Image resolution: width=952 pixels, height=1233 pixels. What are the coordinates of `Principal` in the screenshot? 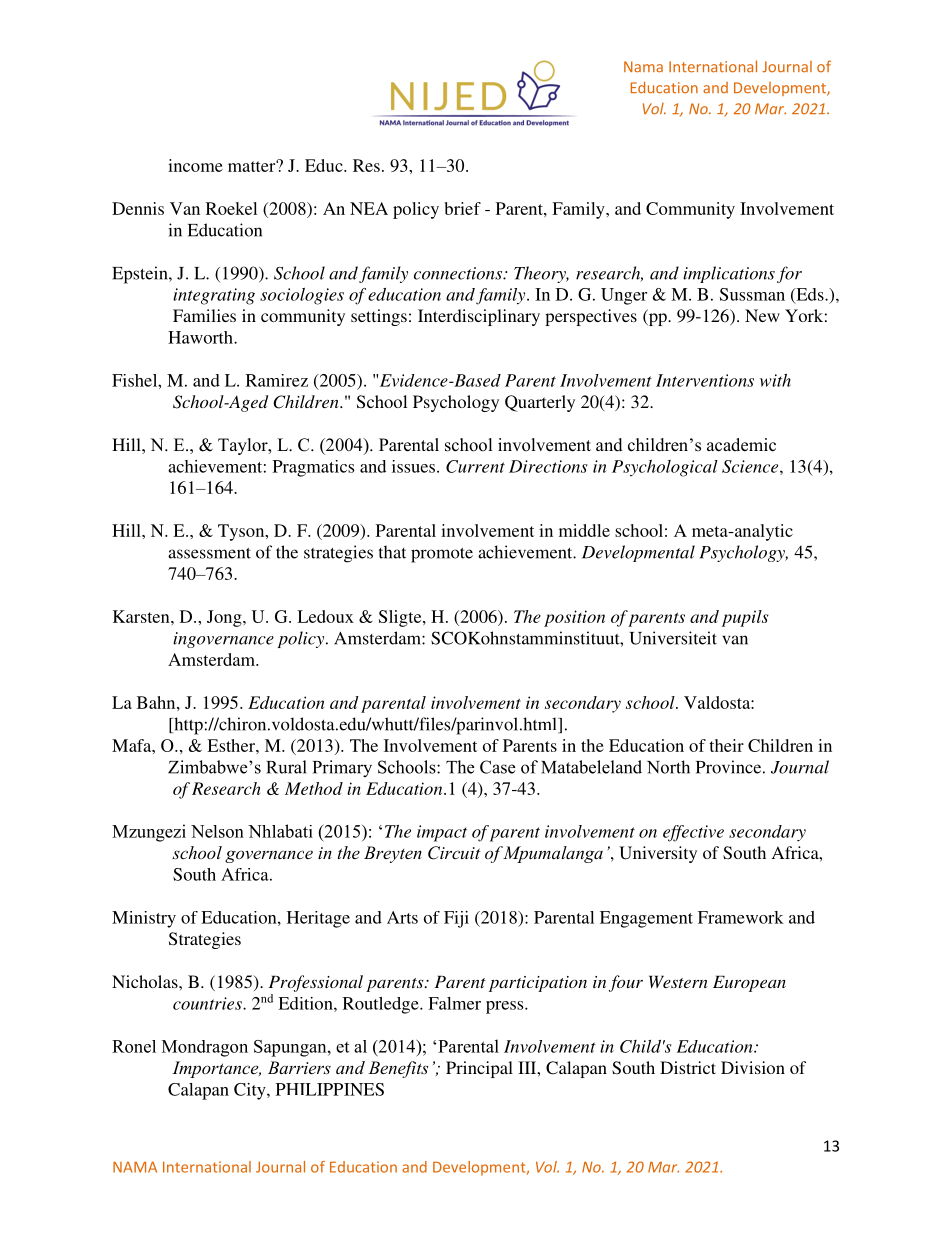 It's located at (479, 1069).
